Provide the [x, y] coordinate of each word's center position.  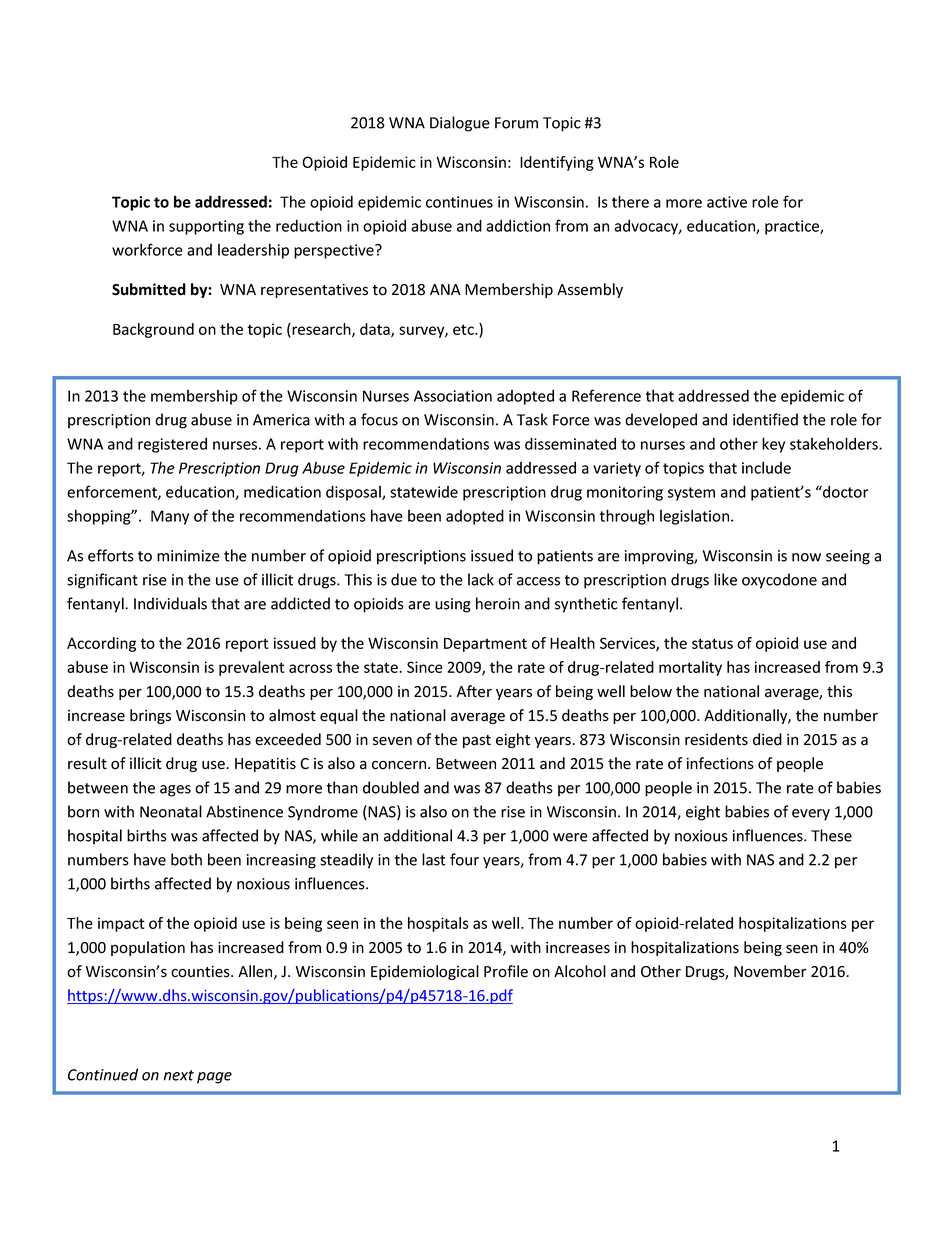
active [727, 202]
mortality [690, 668]
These [831, 835]
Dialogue [460, 124]
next [179, 1075]
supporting [206, 227]
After [474, 691]
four [464, 859]
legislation [696, 517]
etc [464, 329]
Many [170, 517]
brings [150, 716]
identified [765, 419]
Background [153, 330]
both [186, 859]
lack [481, 579]
